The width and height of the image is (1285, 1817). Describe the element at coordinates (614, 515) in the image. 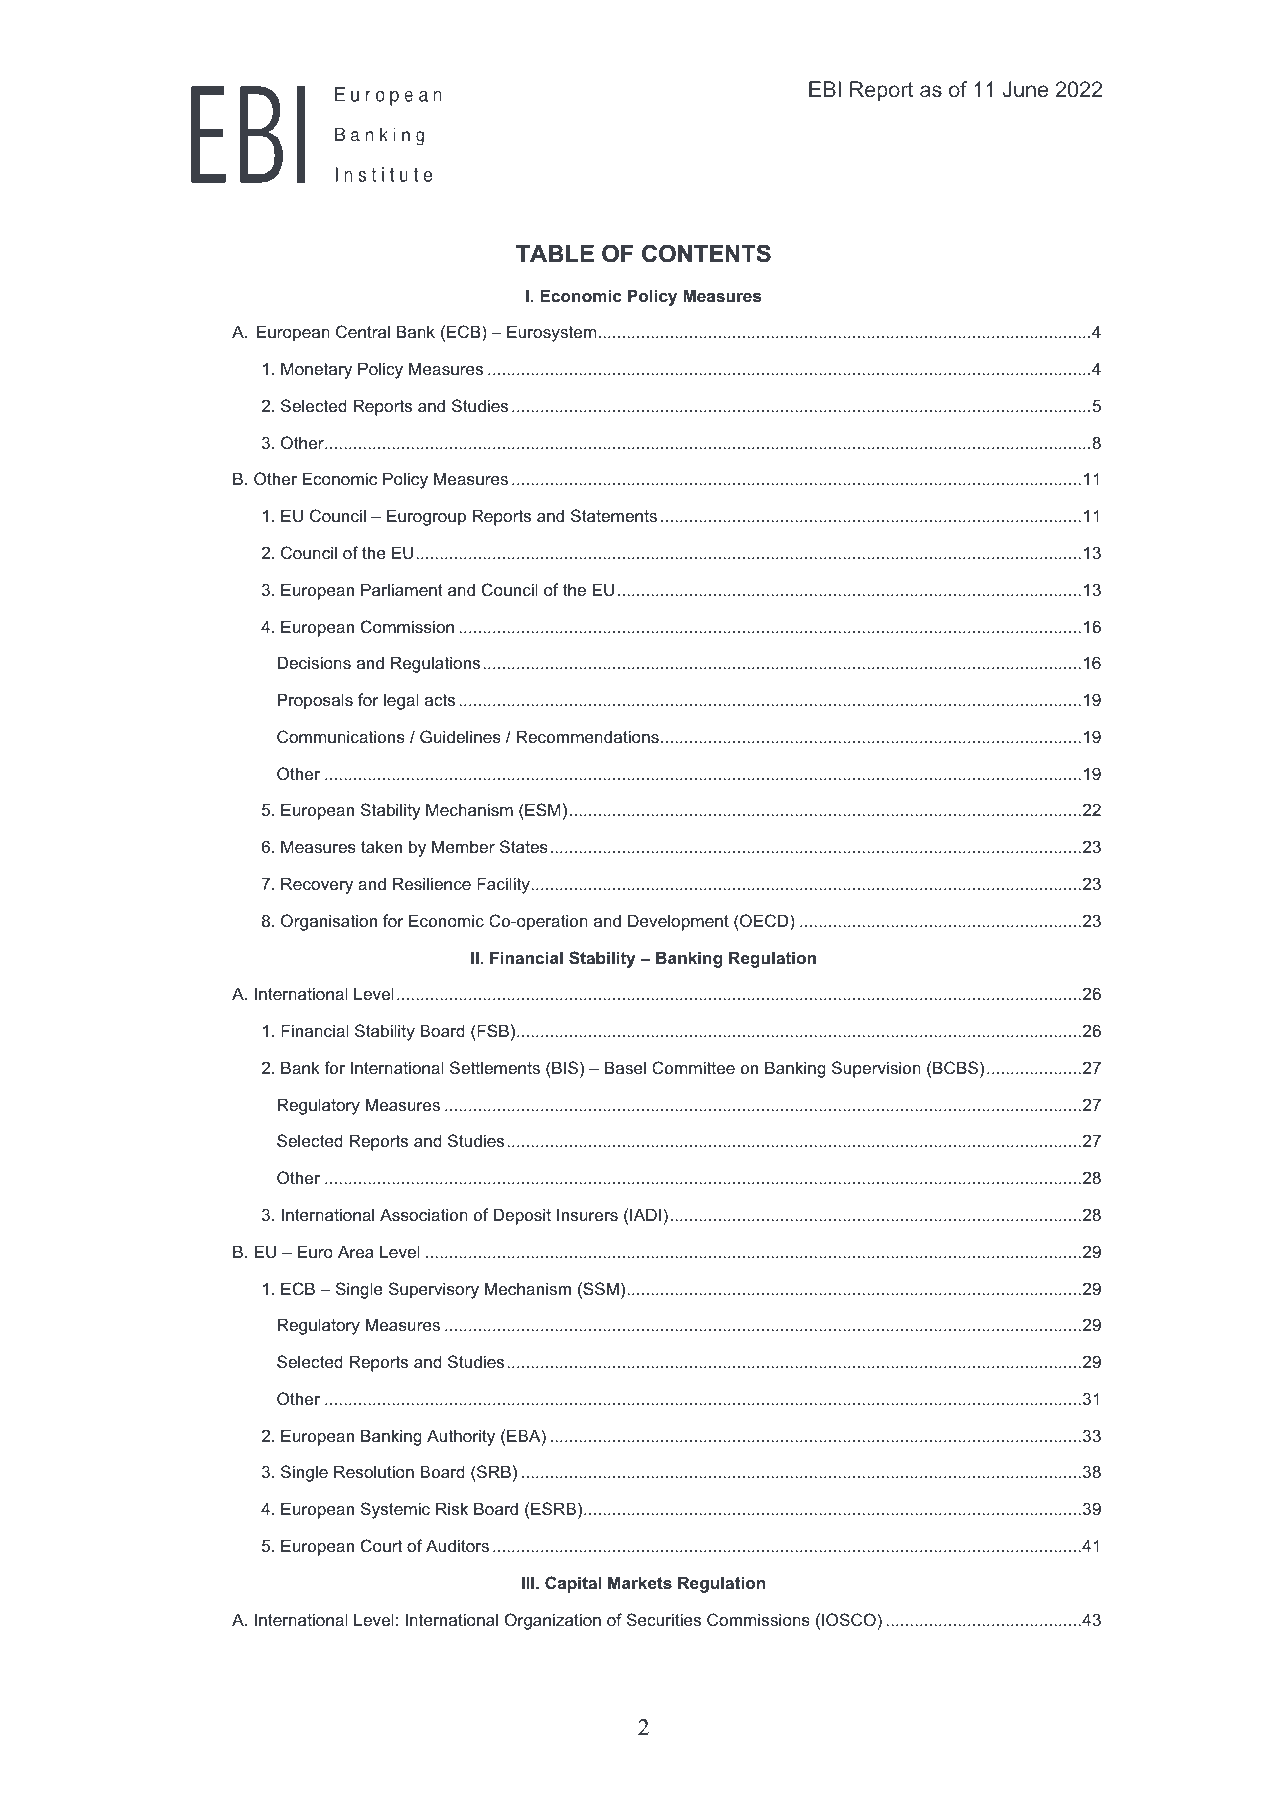

I see `Statements` at that location.
